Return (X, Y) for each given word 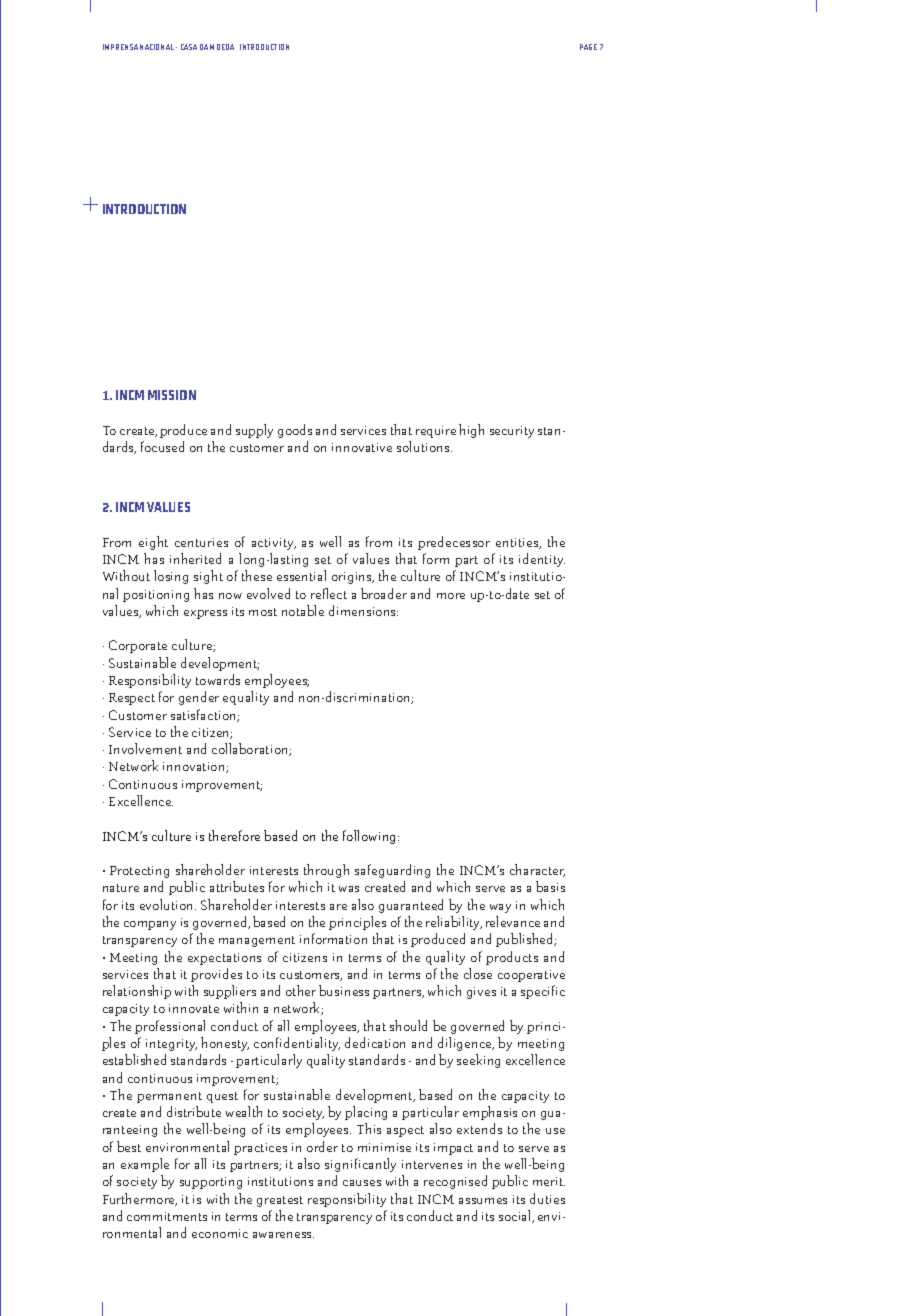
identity (542, 560)
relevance (513, 921)
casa (189, 47)
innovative (362, 447)
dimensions (363, 610)
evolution (168, 904)
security (512, 432)
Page (588, 47)
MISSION (172, 395)
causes (362, 1183)
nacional (158, 47)
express (205, 614)
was (349, 889)
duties (547, 1198)
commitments (167, 1216)
